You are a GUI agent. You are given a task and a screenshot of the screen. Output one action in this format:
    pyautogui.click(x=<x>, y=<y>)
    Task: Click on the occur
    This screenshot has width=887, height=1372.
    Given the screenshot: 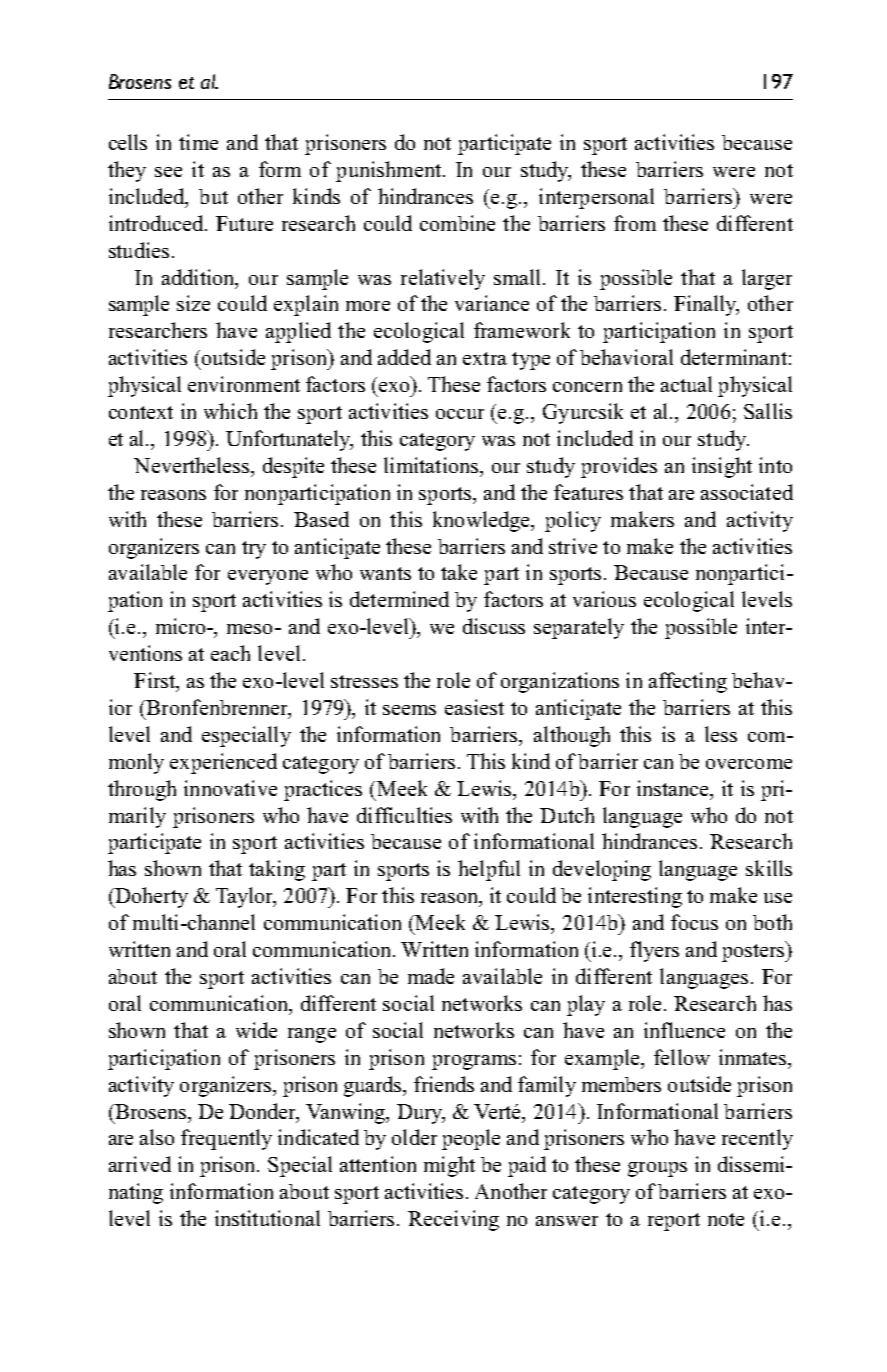 What is the action you would take?
    pyautogui.click(x=460, y=414)
